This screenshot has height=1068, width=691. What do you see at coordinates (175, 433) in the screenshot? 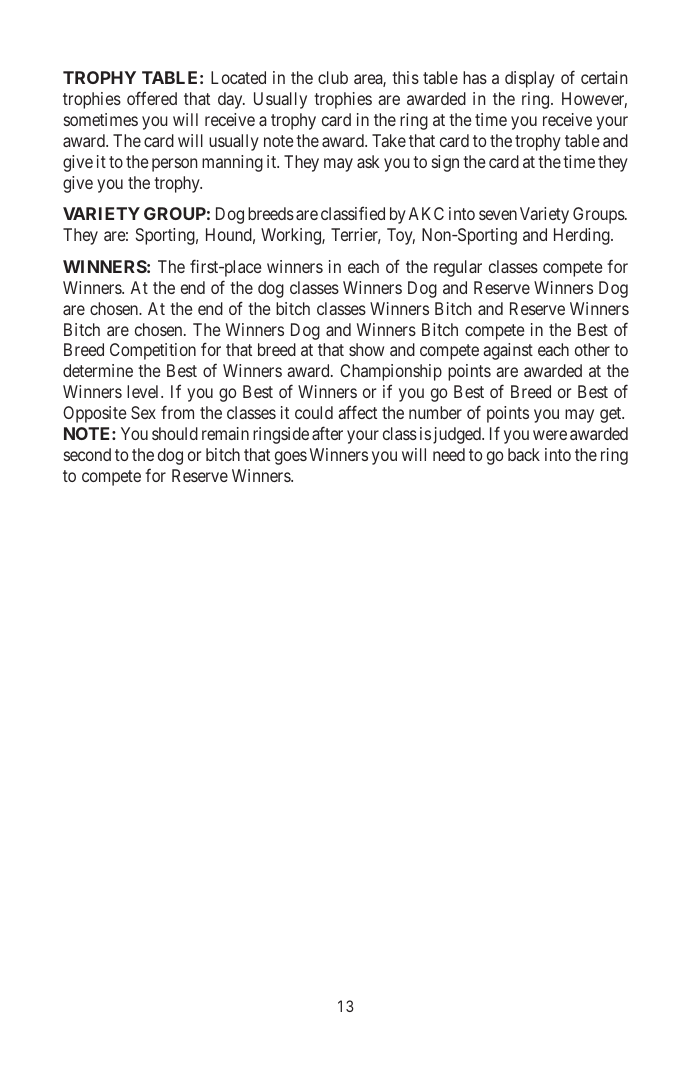
I see `should` at bounding box center [175, 433].
